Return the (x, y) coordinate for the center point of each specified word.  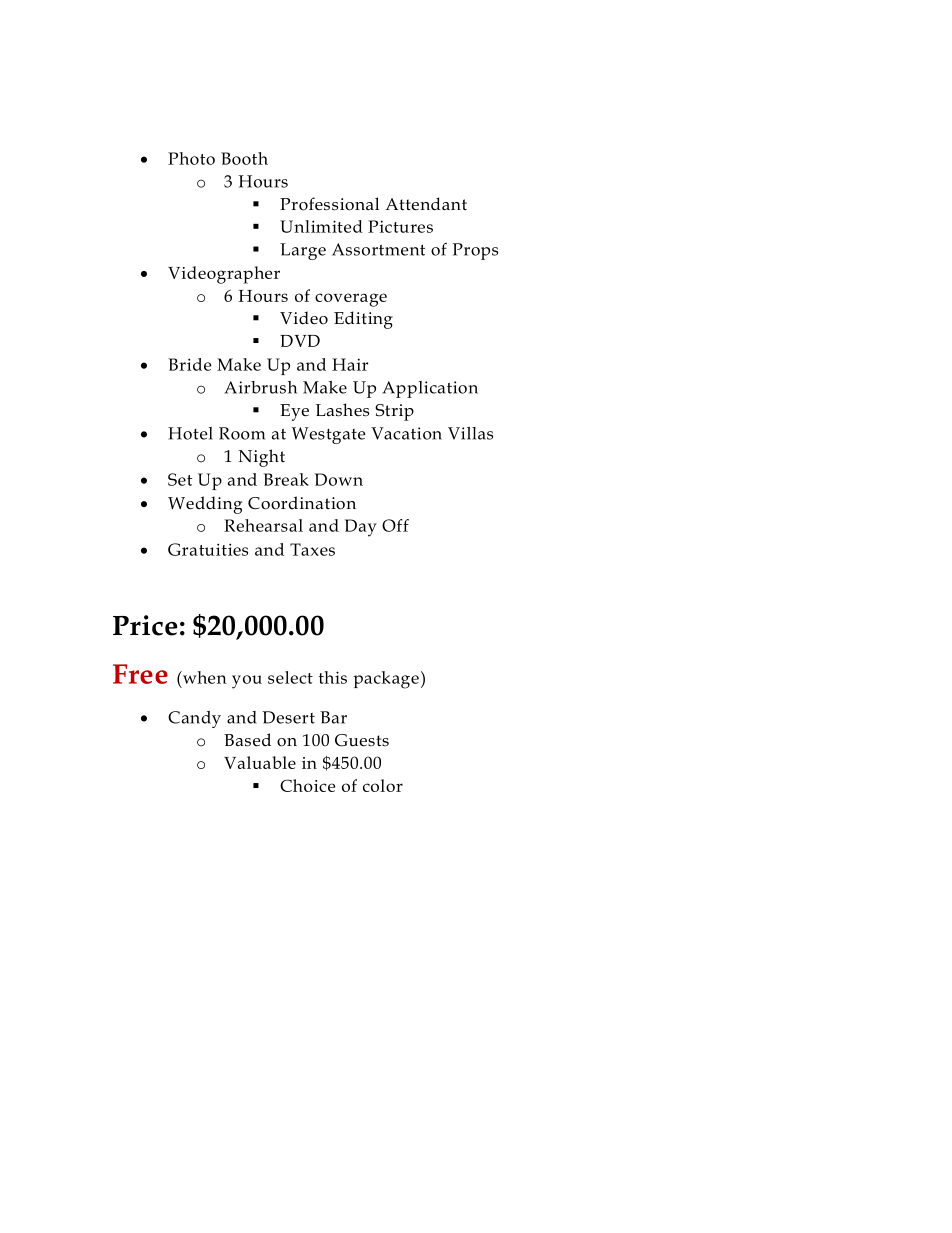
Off (395, 525)
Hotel (190, 433)
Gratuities (208, 549)
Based (247, 740)
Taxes (312, 549)
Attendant (426, 204)
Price (145, 625)
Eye (294, 412)
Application (430, 389)
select (290, 677)
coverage (351, 300)
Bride (189, 364)
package (386, 680)
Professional (329, 204)
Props (475, 251)
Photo (191, 158)
